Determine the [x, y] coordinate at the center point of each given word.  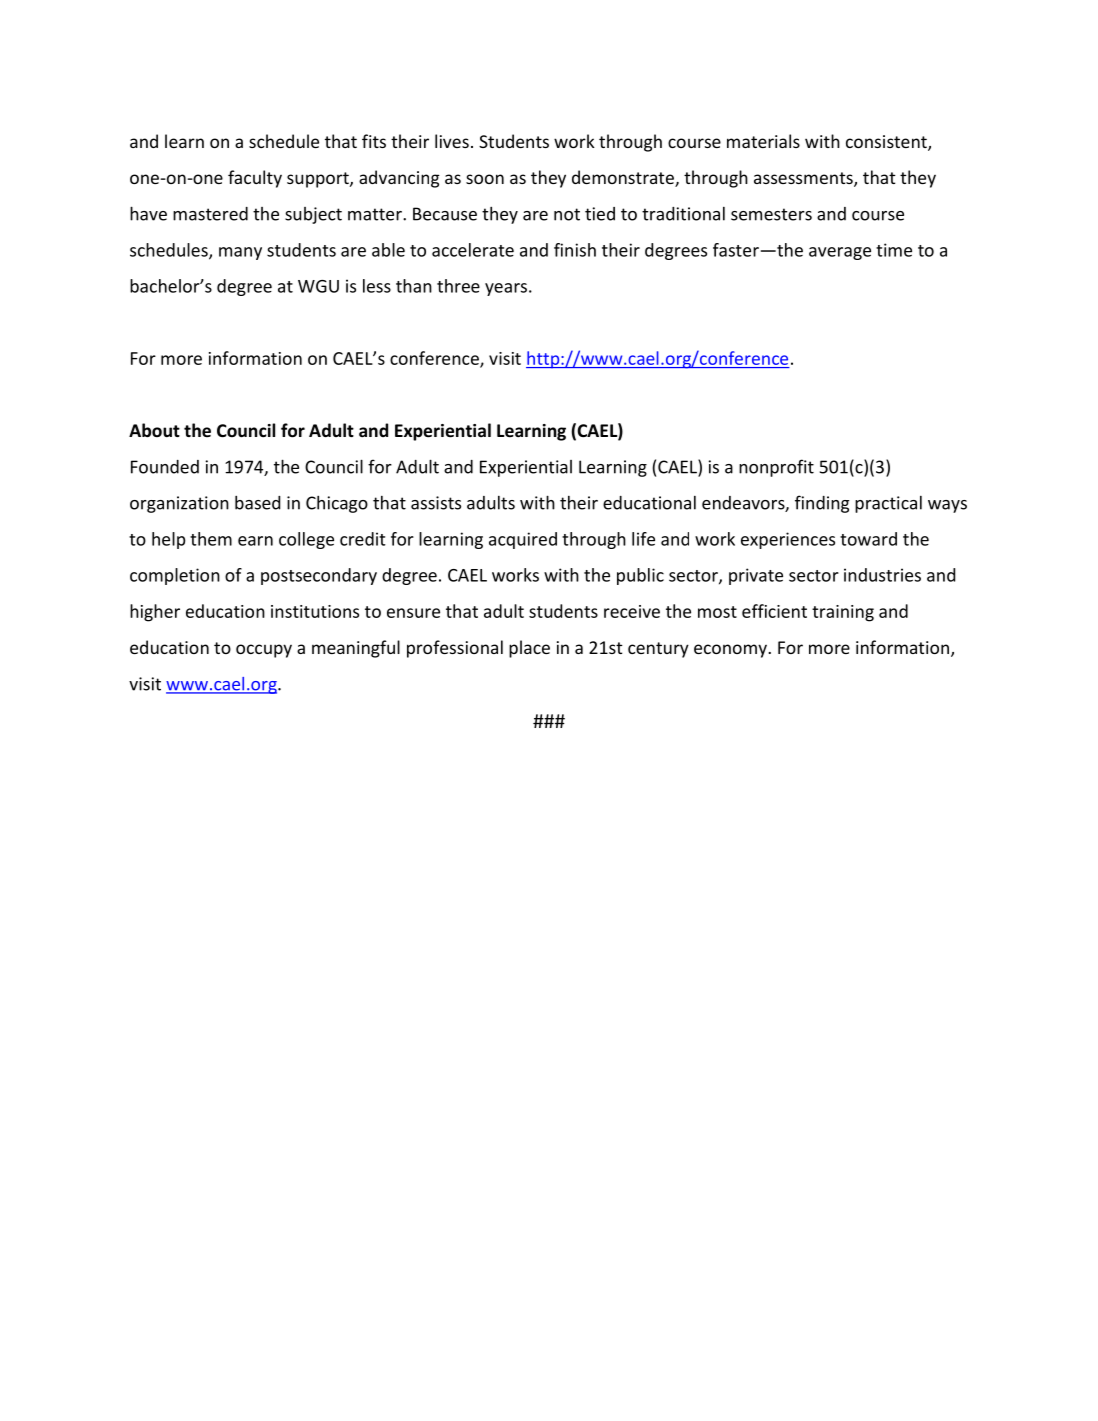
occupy [264, 651]
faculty [255, 179]
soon [485, 179]
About [154, 430]
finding [822, 504]
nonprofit [776, 468]
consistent [887, 143]
